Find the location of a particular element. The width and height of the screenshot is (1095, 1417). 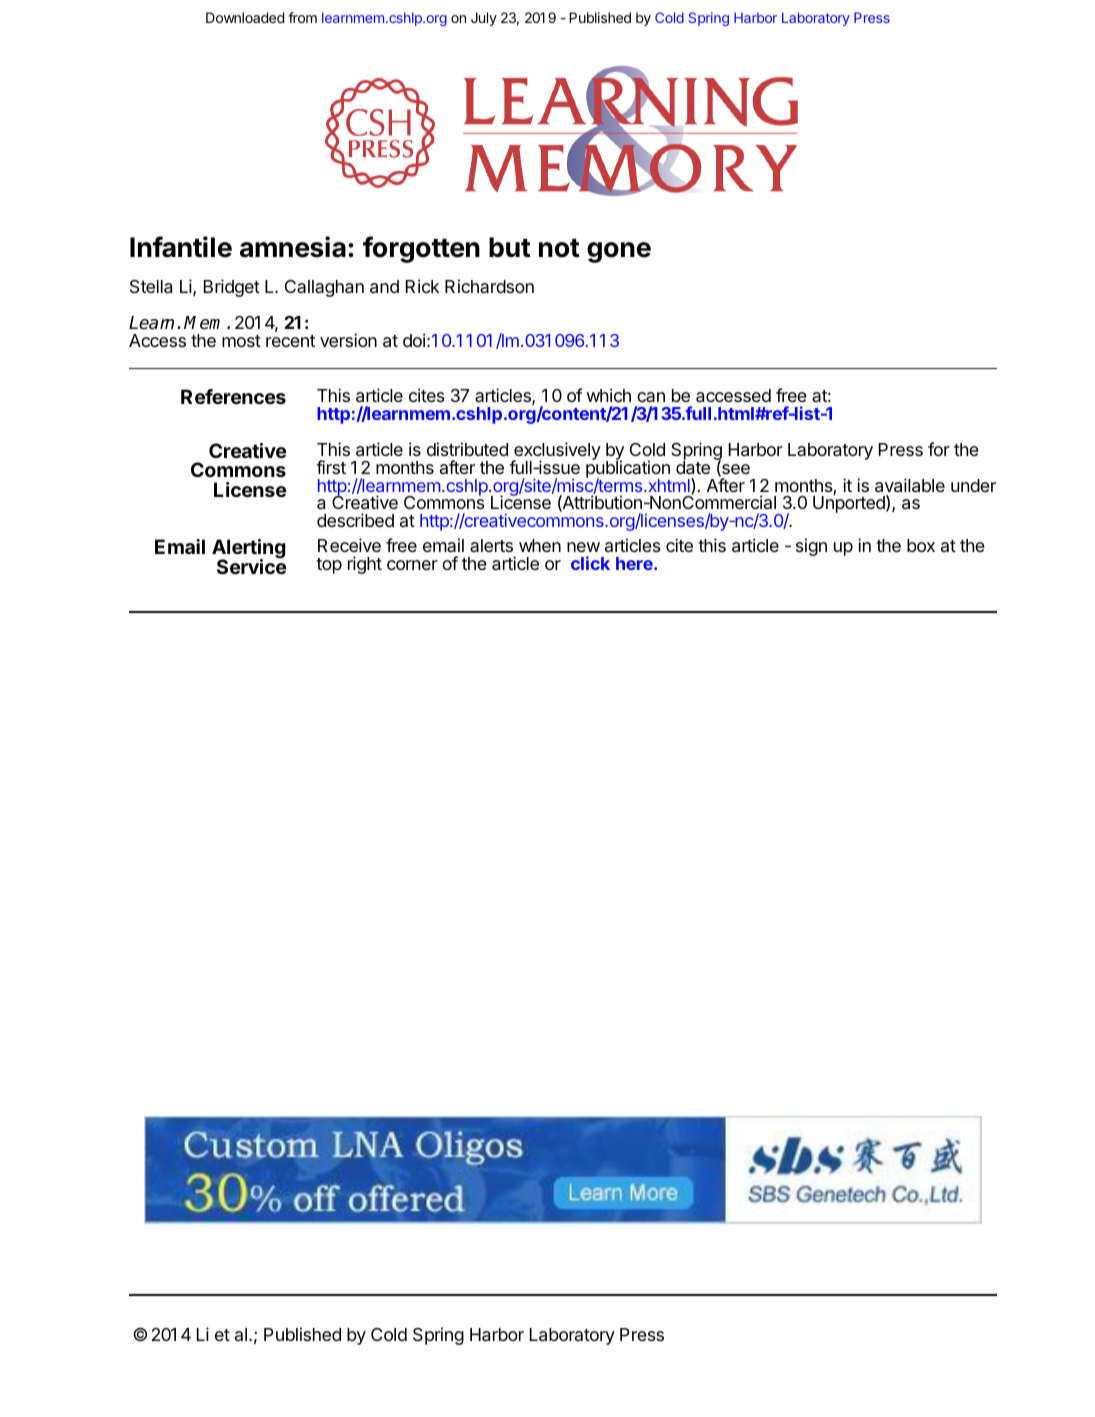

can is located at coordinates (651, 397).
